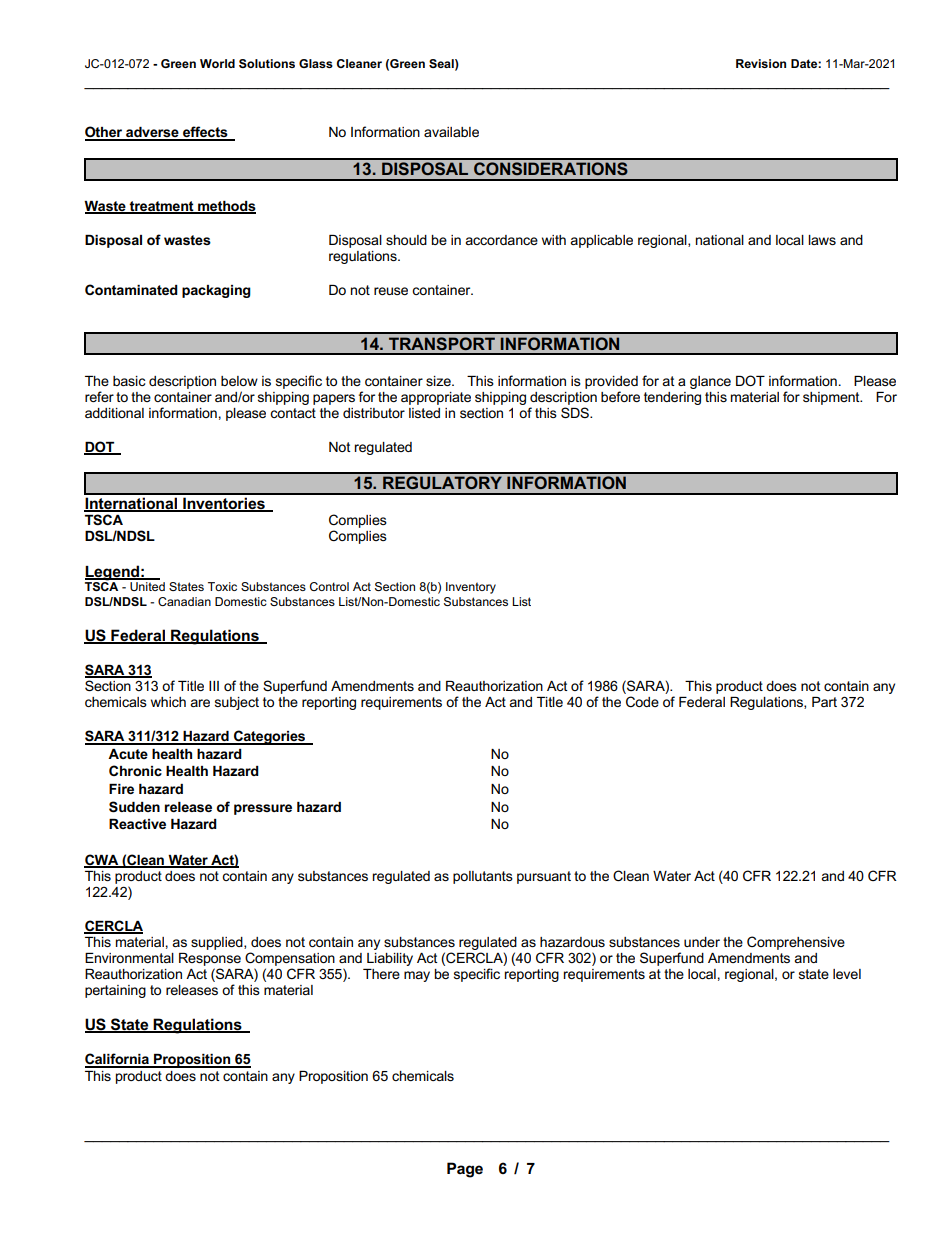 Image resolution: width=952 pixels, height=1233 pixels. What do you see at coordinates (824, 702) in the image?
I see `Part` at bounding box center [824, 702].
